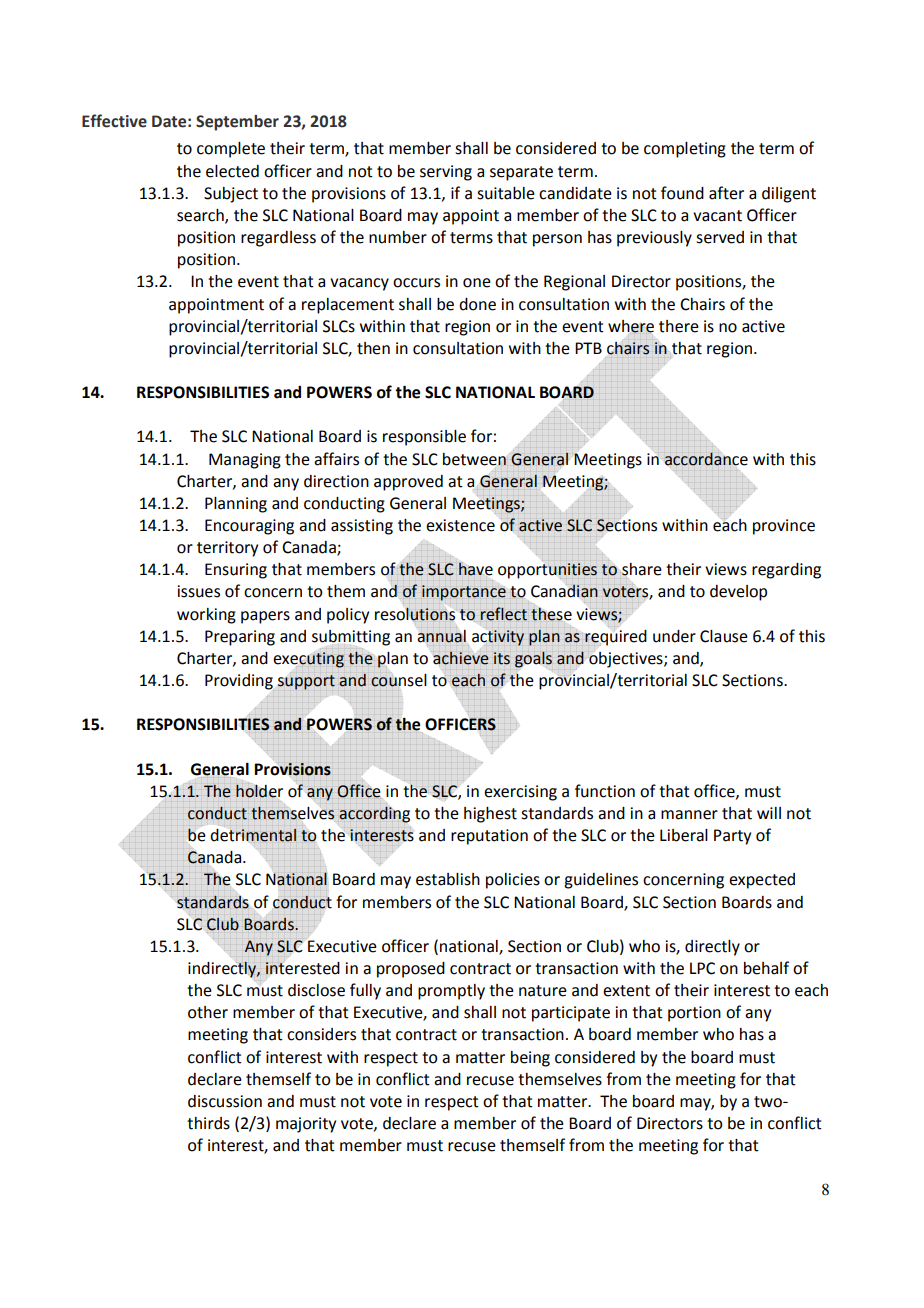 Image resolution: width=924 pixels, height=1308 pixels. What do you see at coordinates (231, 150) in the screenshot?
I see `complete` at bounding box center [231, 150].
